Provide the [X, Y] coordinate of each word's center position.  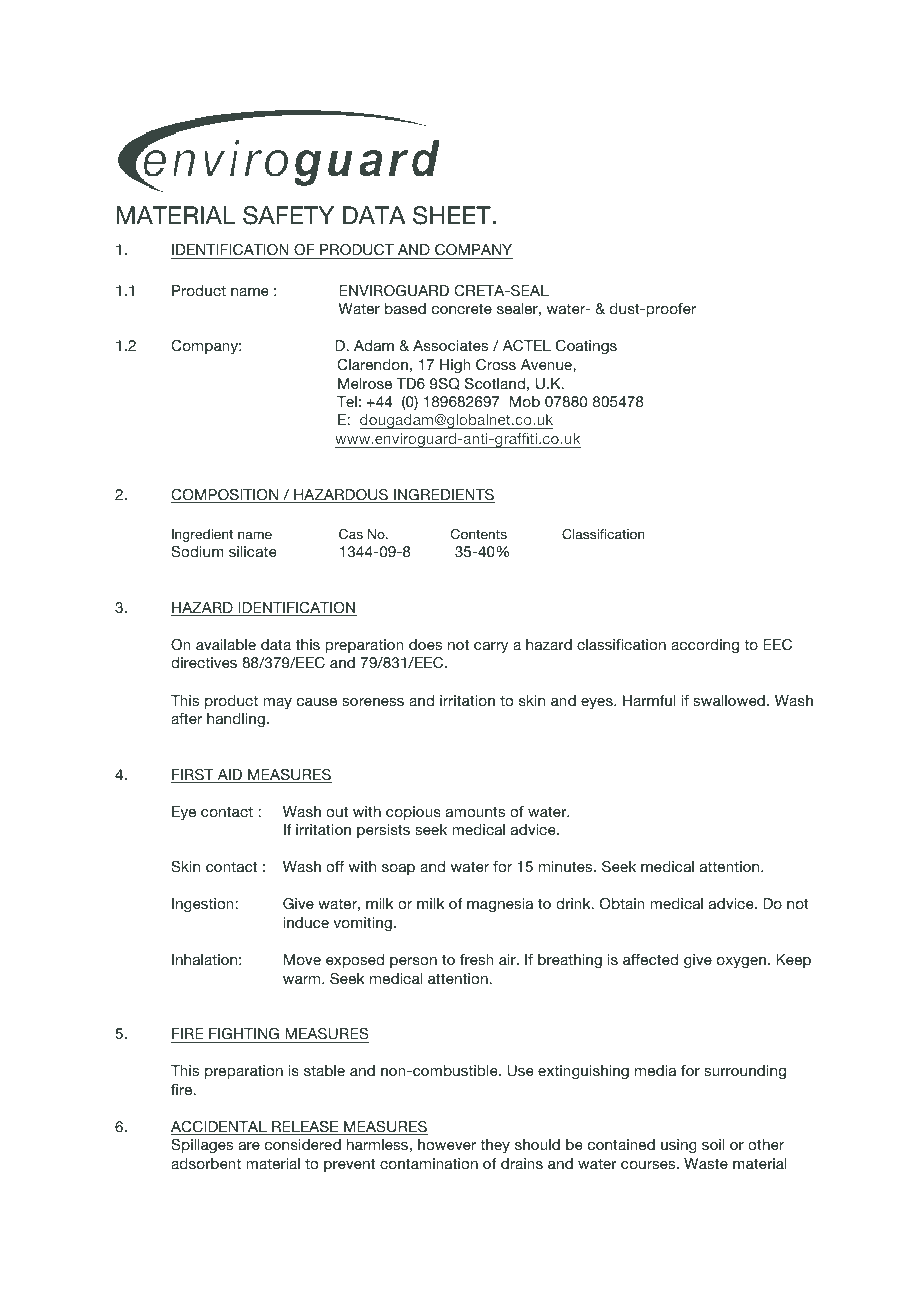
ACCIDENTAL [220, 1128]
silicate [253, 551]
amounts [475, 811]
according [705, 646]
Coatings [586, 347]
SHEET [453, 215]
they [495, 1146]
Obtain [622, 904]
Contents [479, 534]
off [335, 866]
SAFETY [288, 215]
